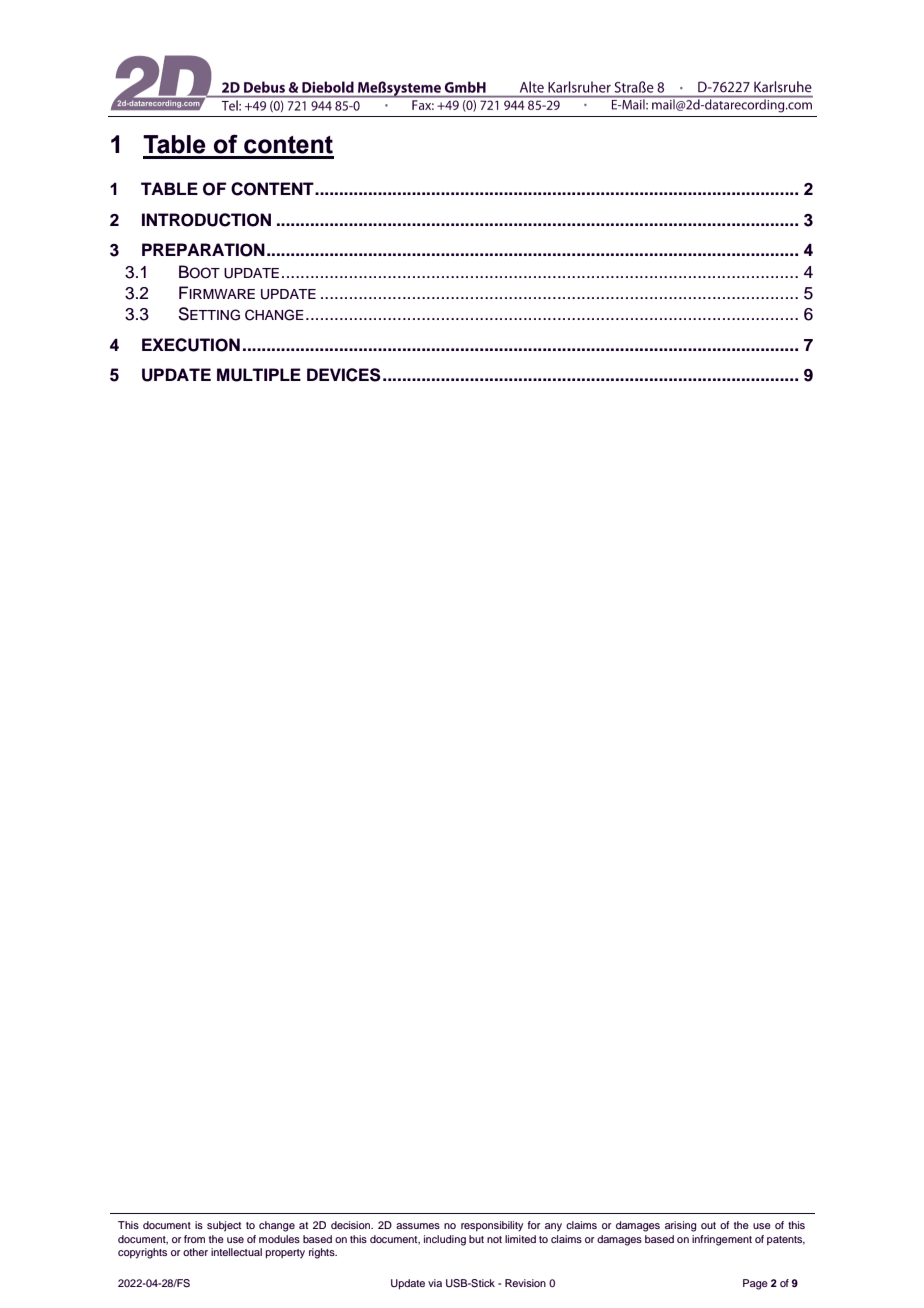 This screenshot has width=924, height=1308. I want to click on out, so click(708, 1225).
